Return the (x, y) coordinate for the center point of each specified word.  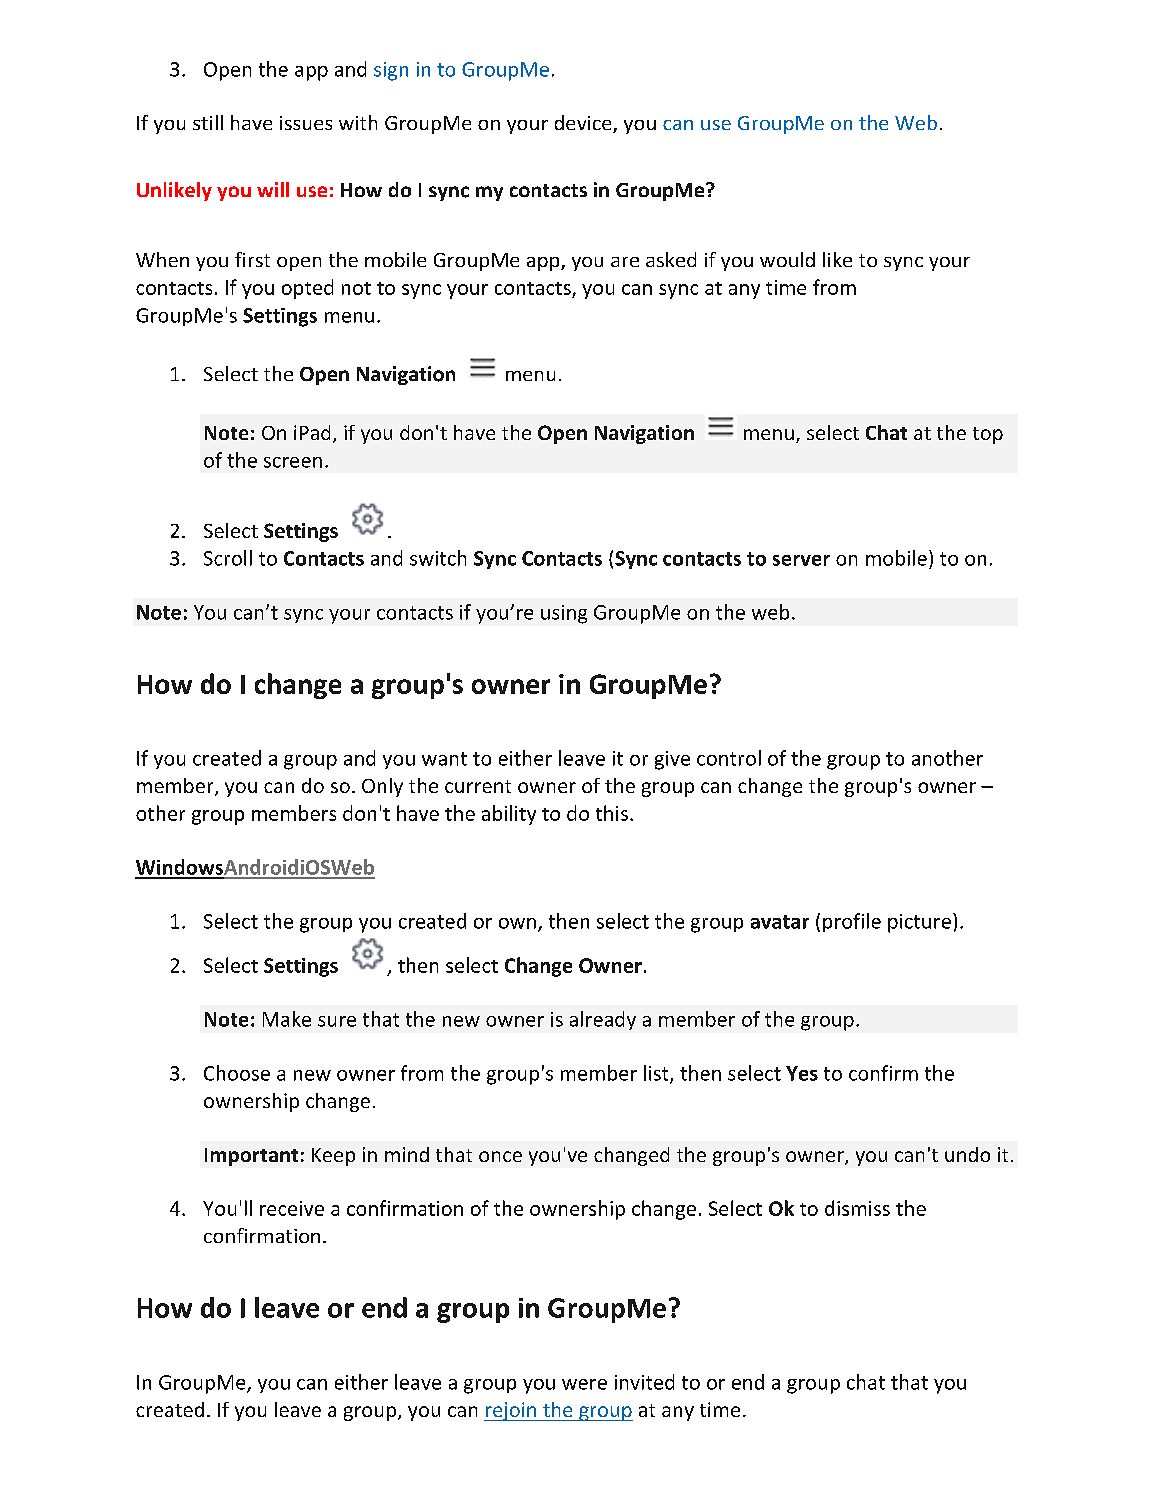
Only (382, 787)
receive (292, 1208)
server (801, 560)
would (787, 259)
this (612, 813)
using (564, 614)
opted (307, 289)
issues (306, 123)
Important (251, 1157)
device (584, 124)
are (625, 262)
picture (919, 923)
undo (967, 1154)
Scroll (228, 558)
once (500, 1156)
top (988, 435)
